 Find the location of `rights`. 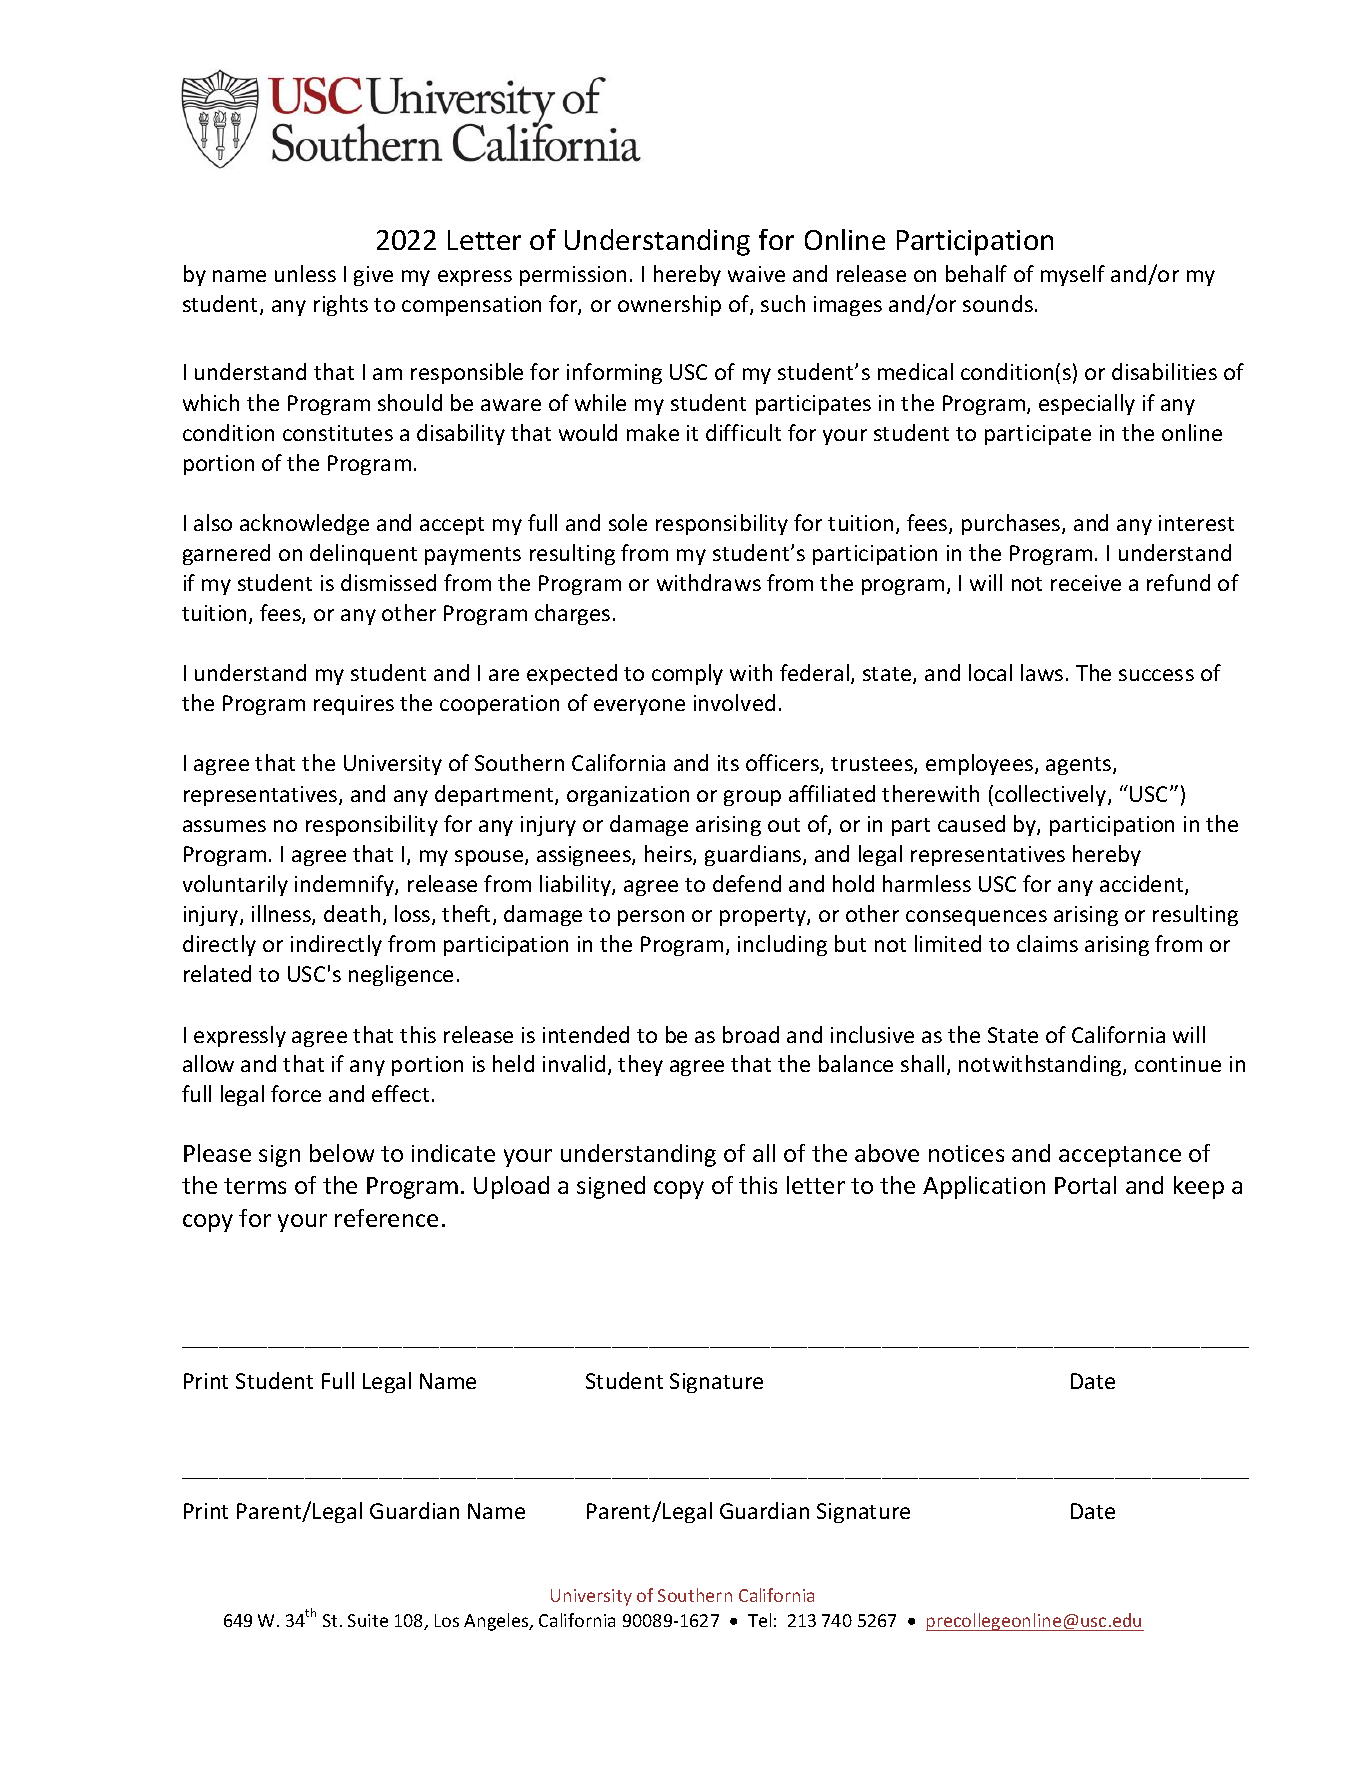

rights is located at coordinates (341, 305).
